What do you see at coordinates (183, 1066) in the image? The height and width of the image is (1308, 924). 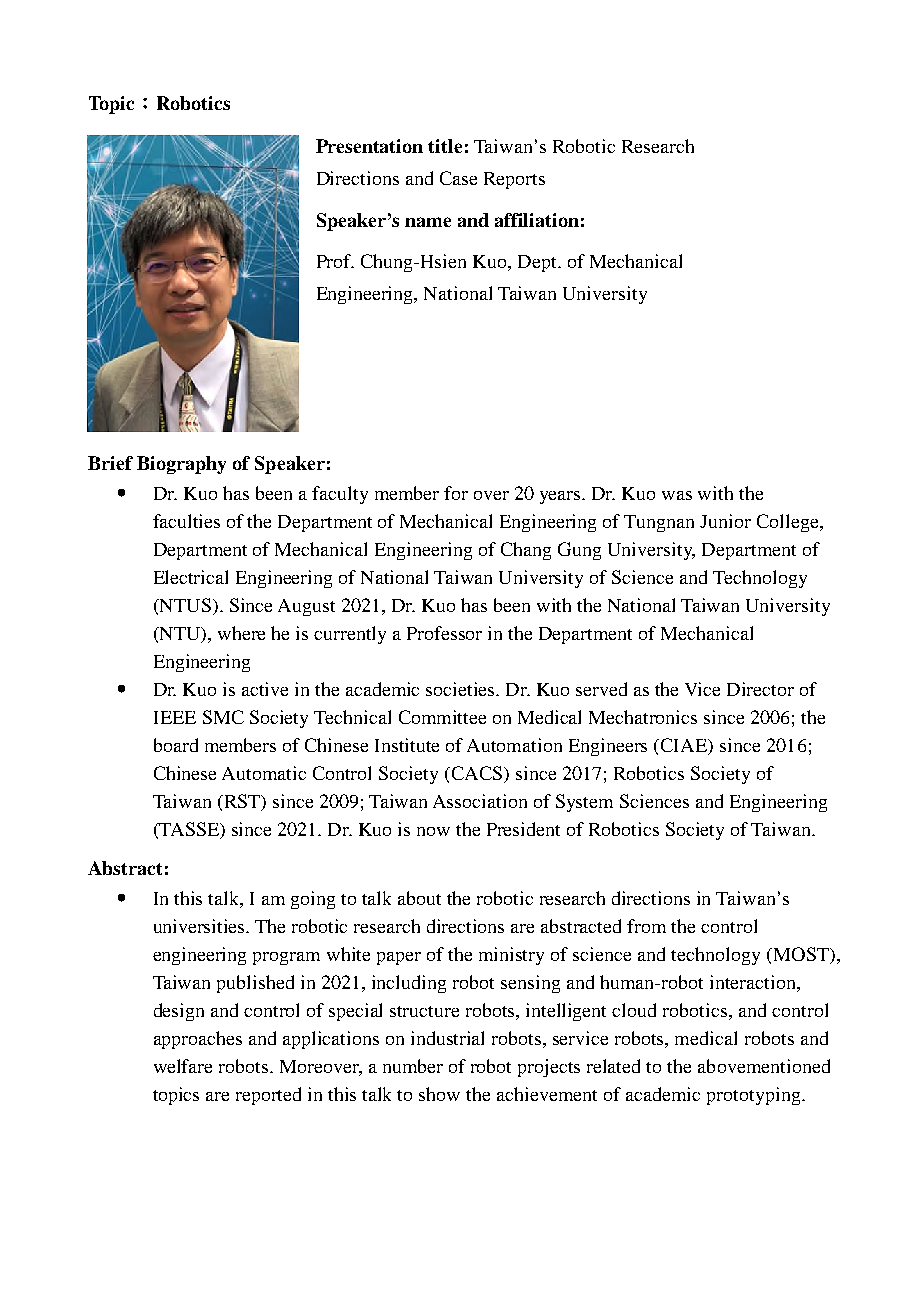 I see `welfare` at bounding box center [183, 1066].
